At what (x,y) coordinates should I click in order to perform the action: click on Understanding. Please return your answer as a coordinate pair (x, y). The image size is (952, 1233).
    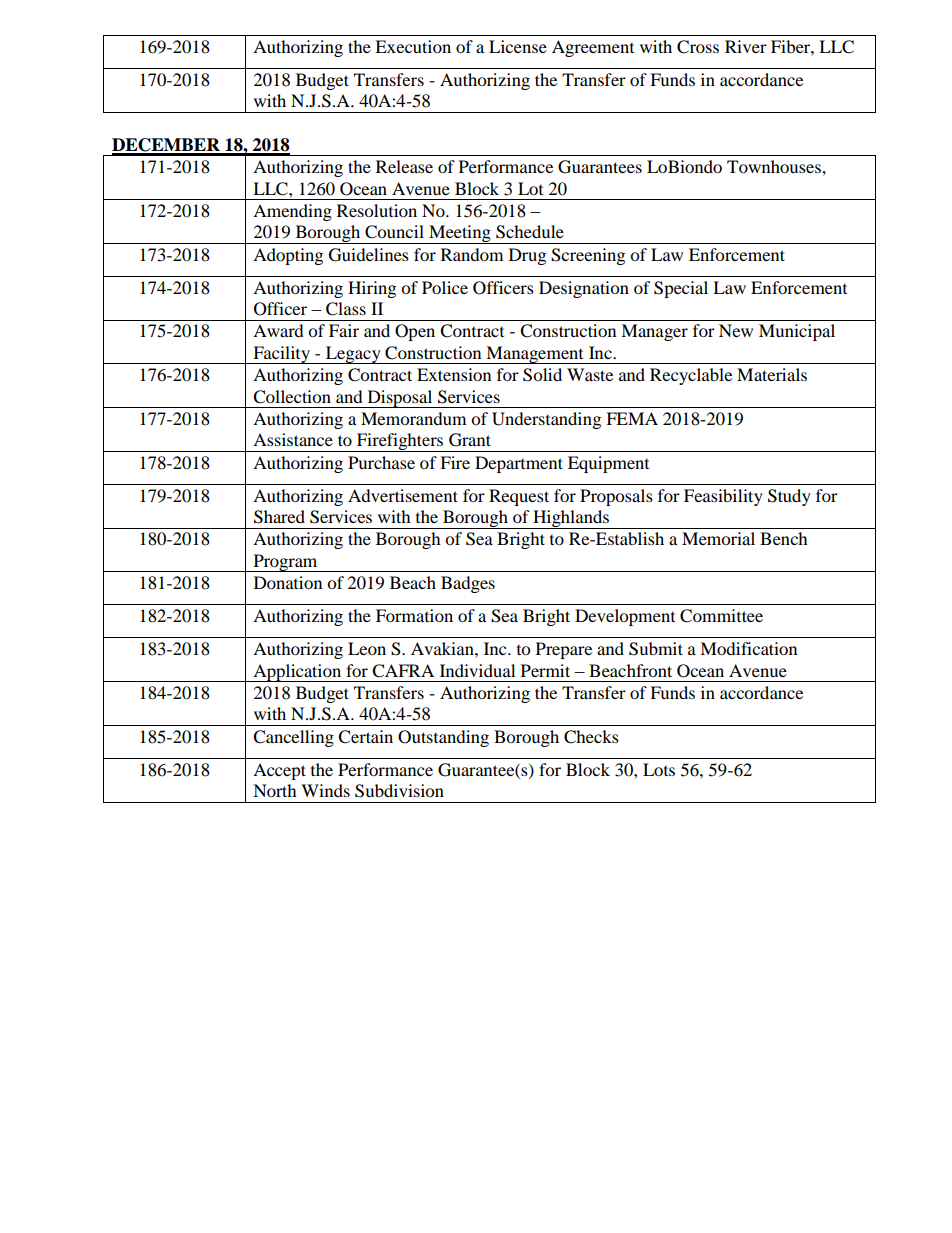
    Looking at the image, I should click on (546, 420).
